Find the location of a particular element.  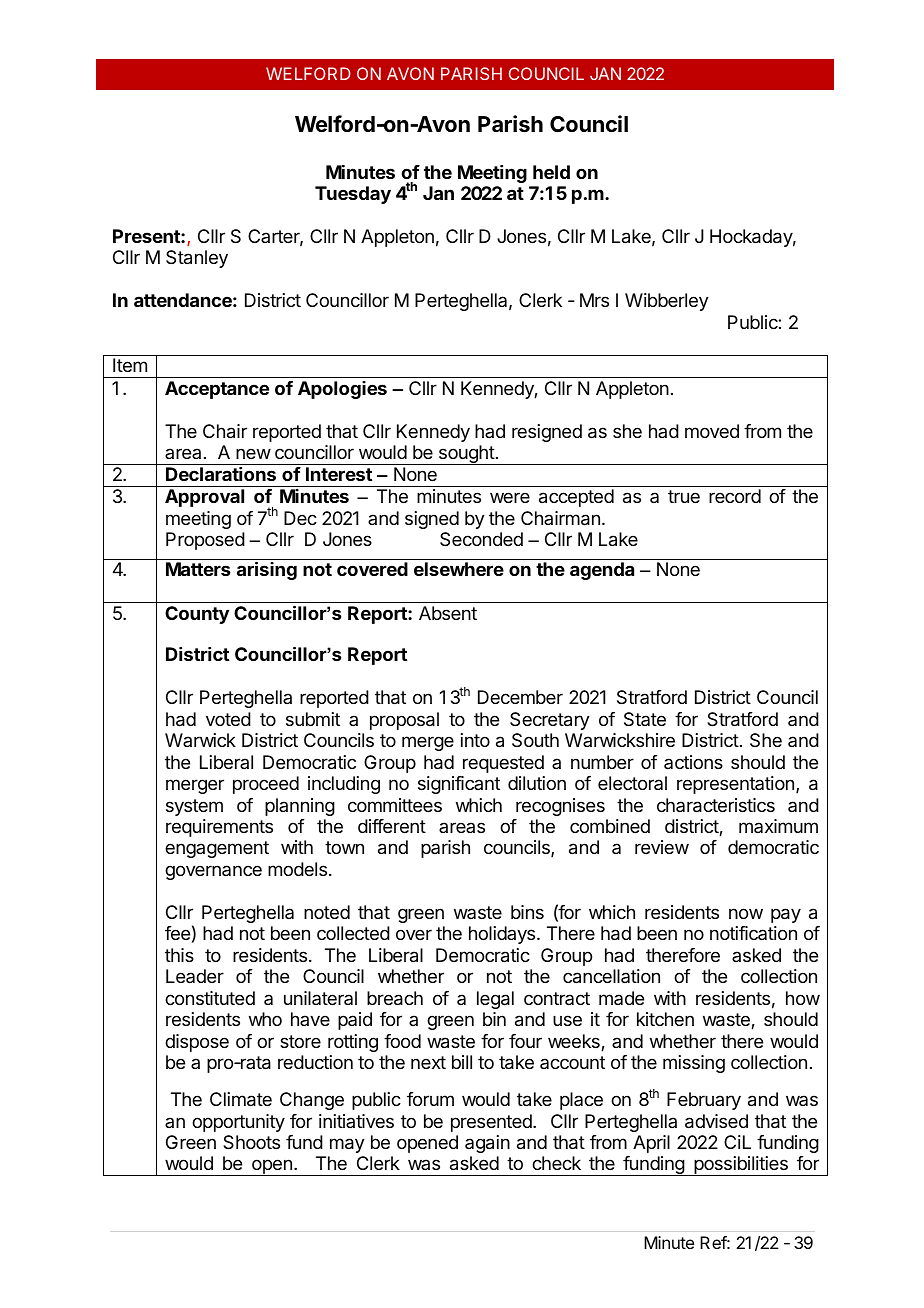

voted is located at coordinates (228, 719).
